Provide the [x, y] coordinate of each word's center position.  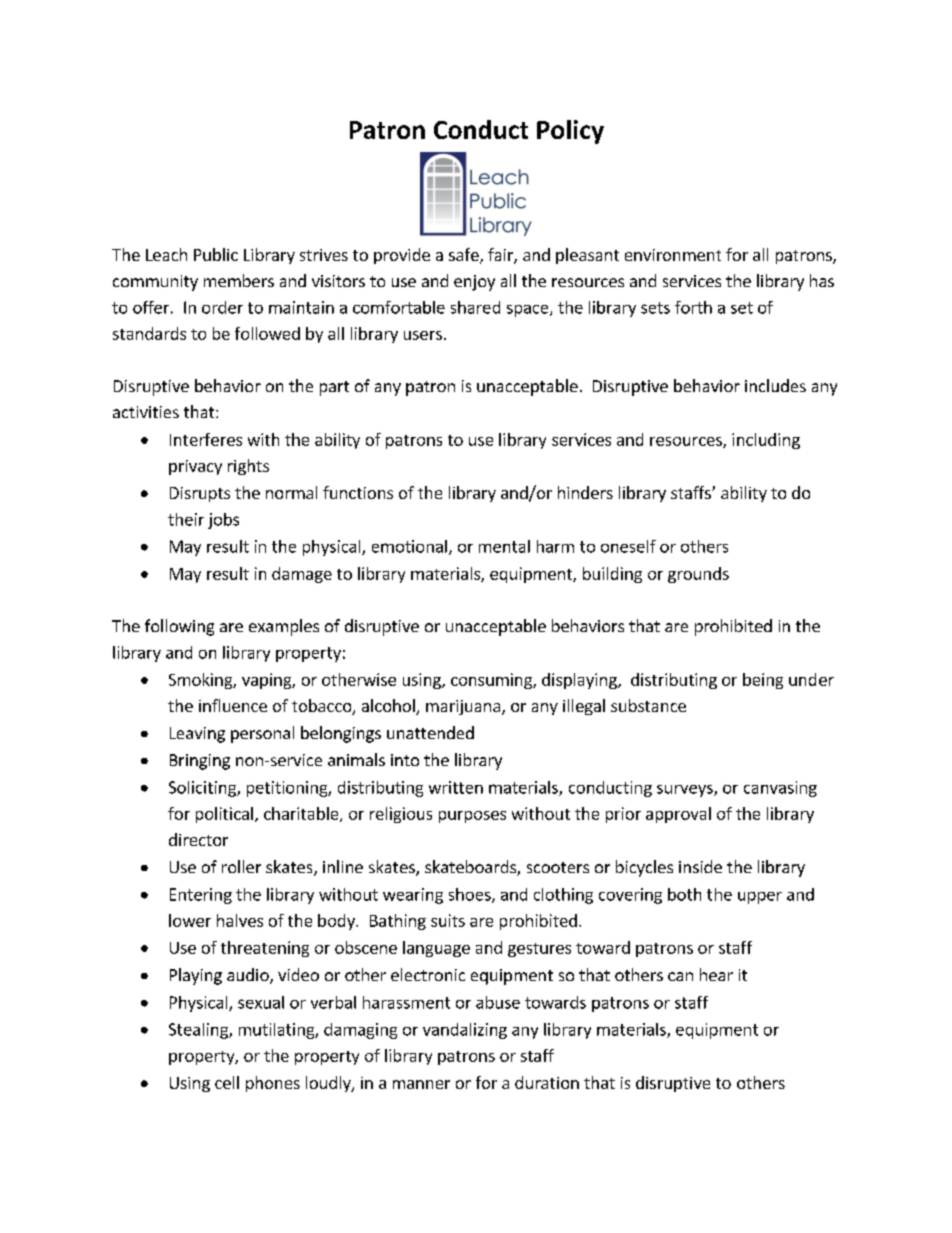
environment [673, 255]
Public [216, 254]
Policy [570, 132]
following [179, 627]
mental [504, 546]
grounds [698, 575]
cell [227, 1082]
